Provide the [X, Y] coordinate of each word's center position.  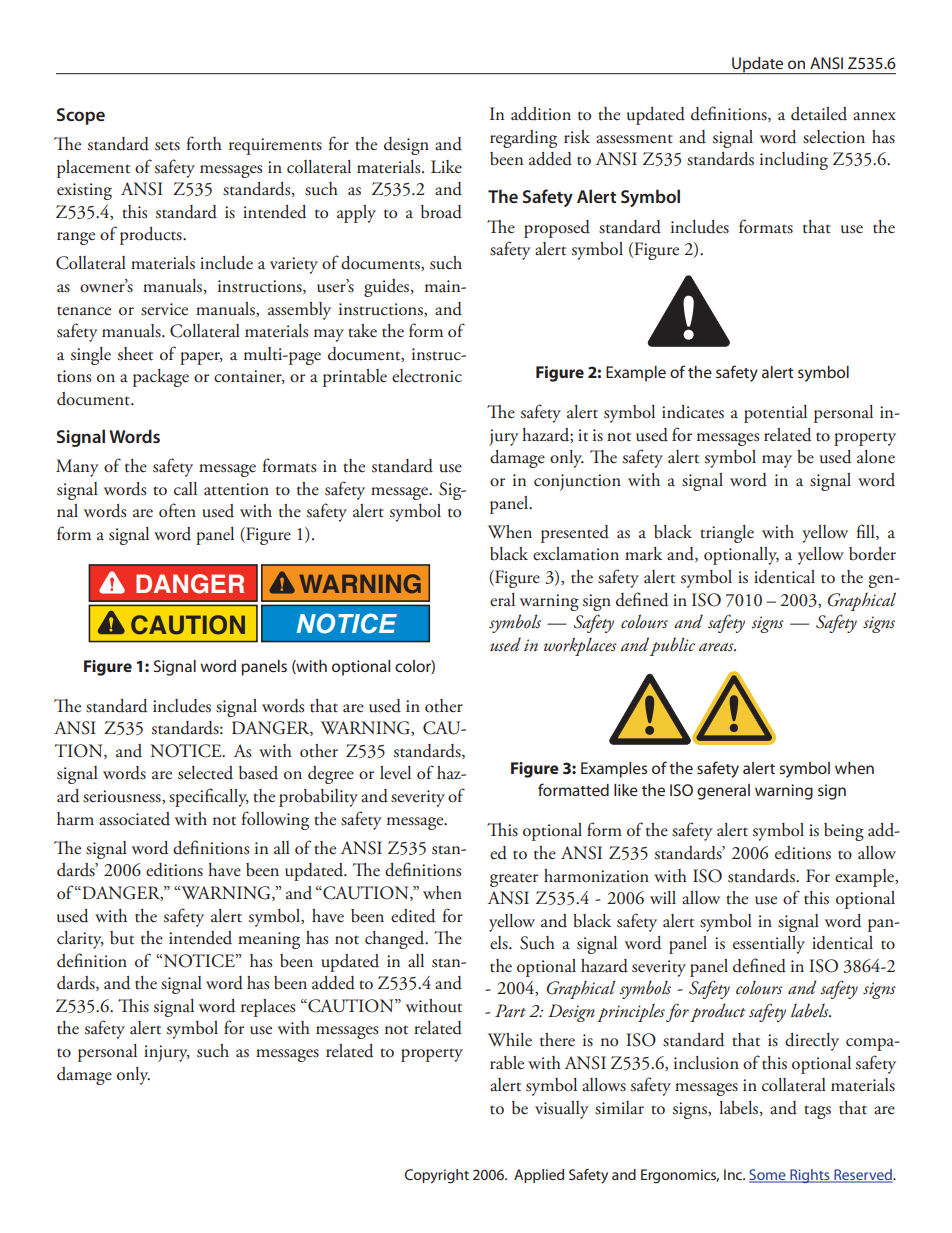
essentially [769, 945]
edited [413, 916]
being [844, 832]
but [122, 938]
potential [775, 414]
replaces [268, 1008]
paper [201, 358]
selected [205, 773]
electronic [427, 376]
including [794, 161]
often [177, 510]
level [395, 773]
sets [167, 146]
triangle [727, 534]
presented [575, 534]
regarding [523, 139]
